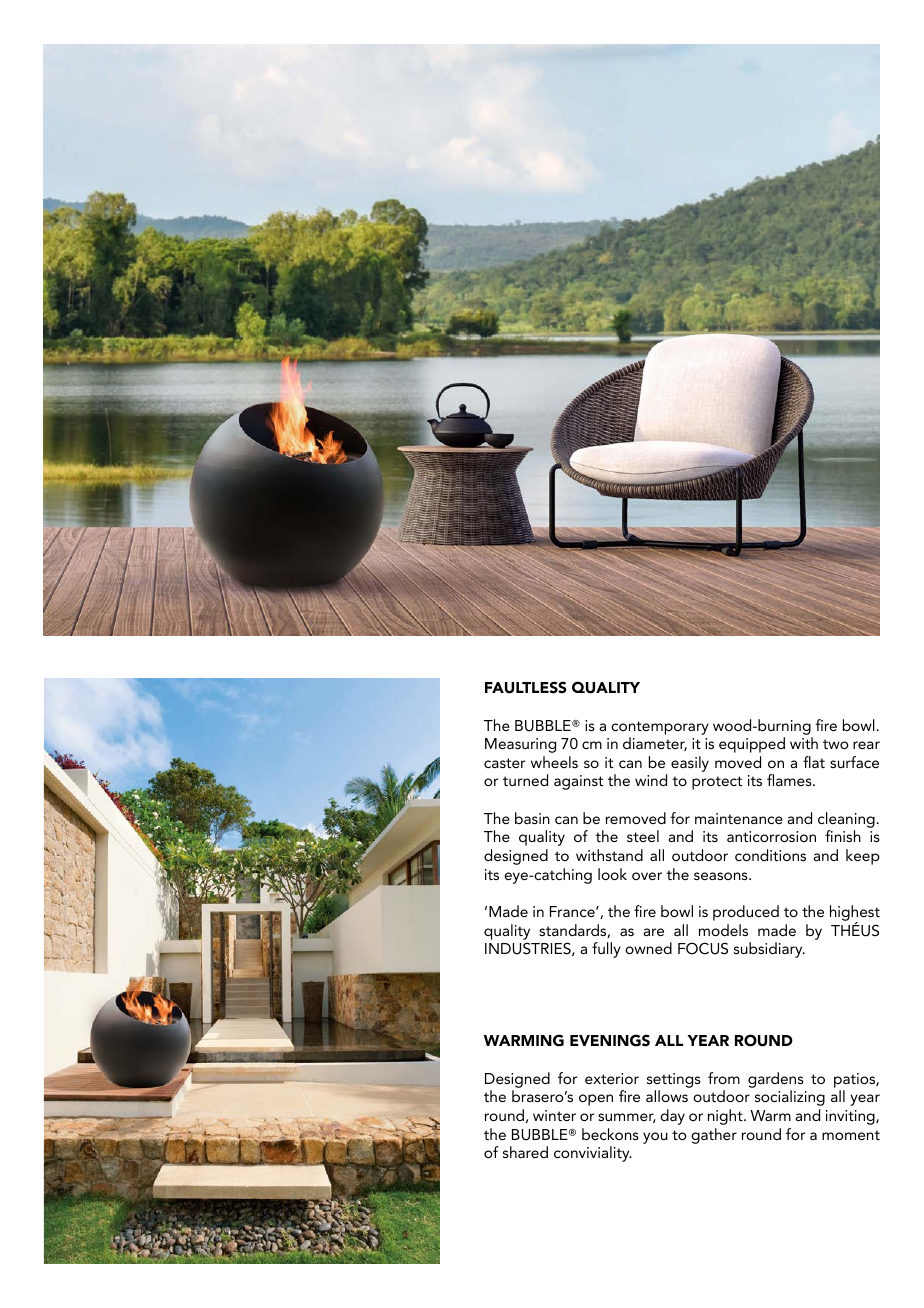 Image resolution: width=924 pixels, height=1308 pixels. I want to click on protect, so click(717, 783).
